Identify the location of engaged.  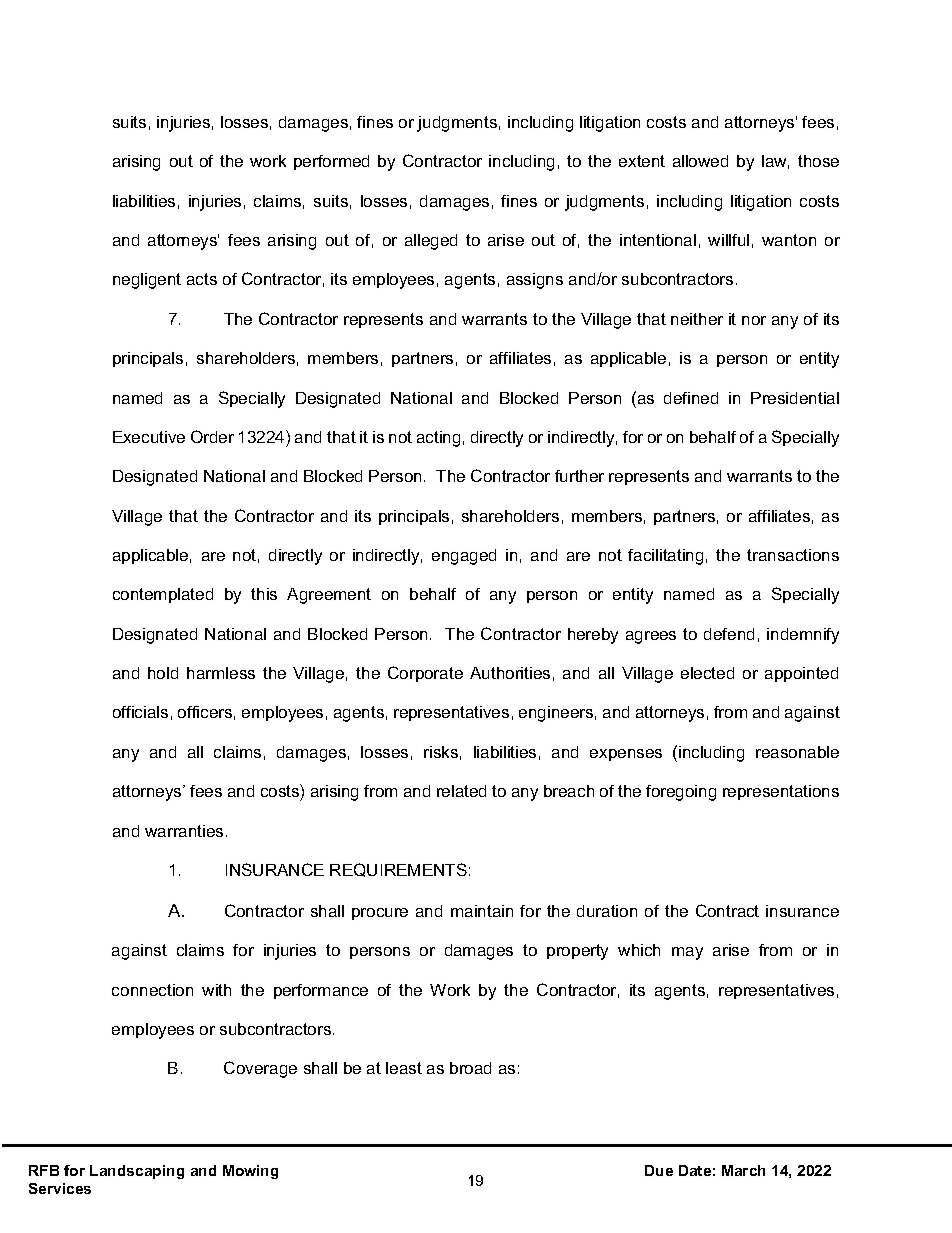
(464, 557).
